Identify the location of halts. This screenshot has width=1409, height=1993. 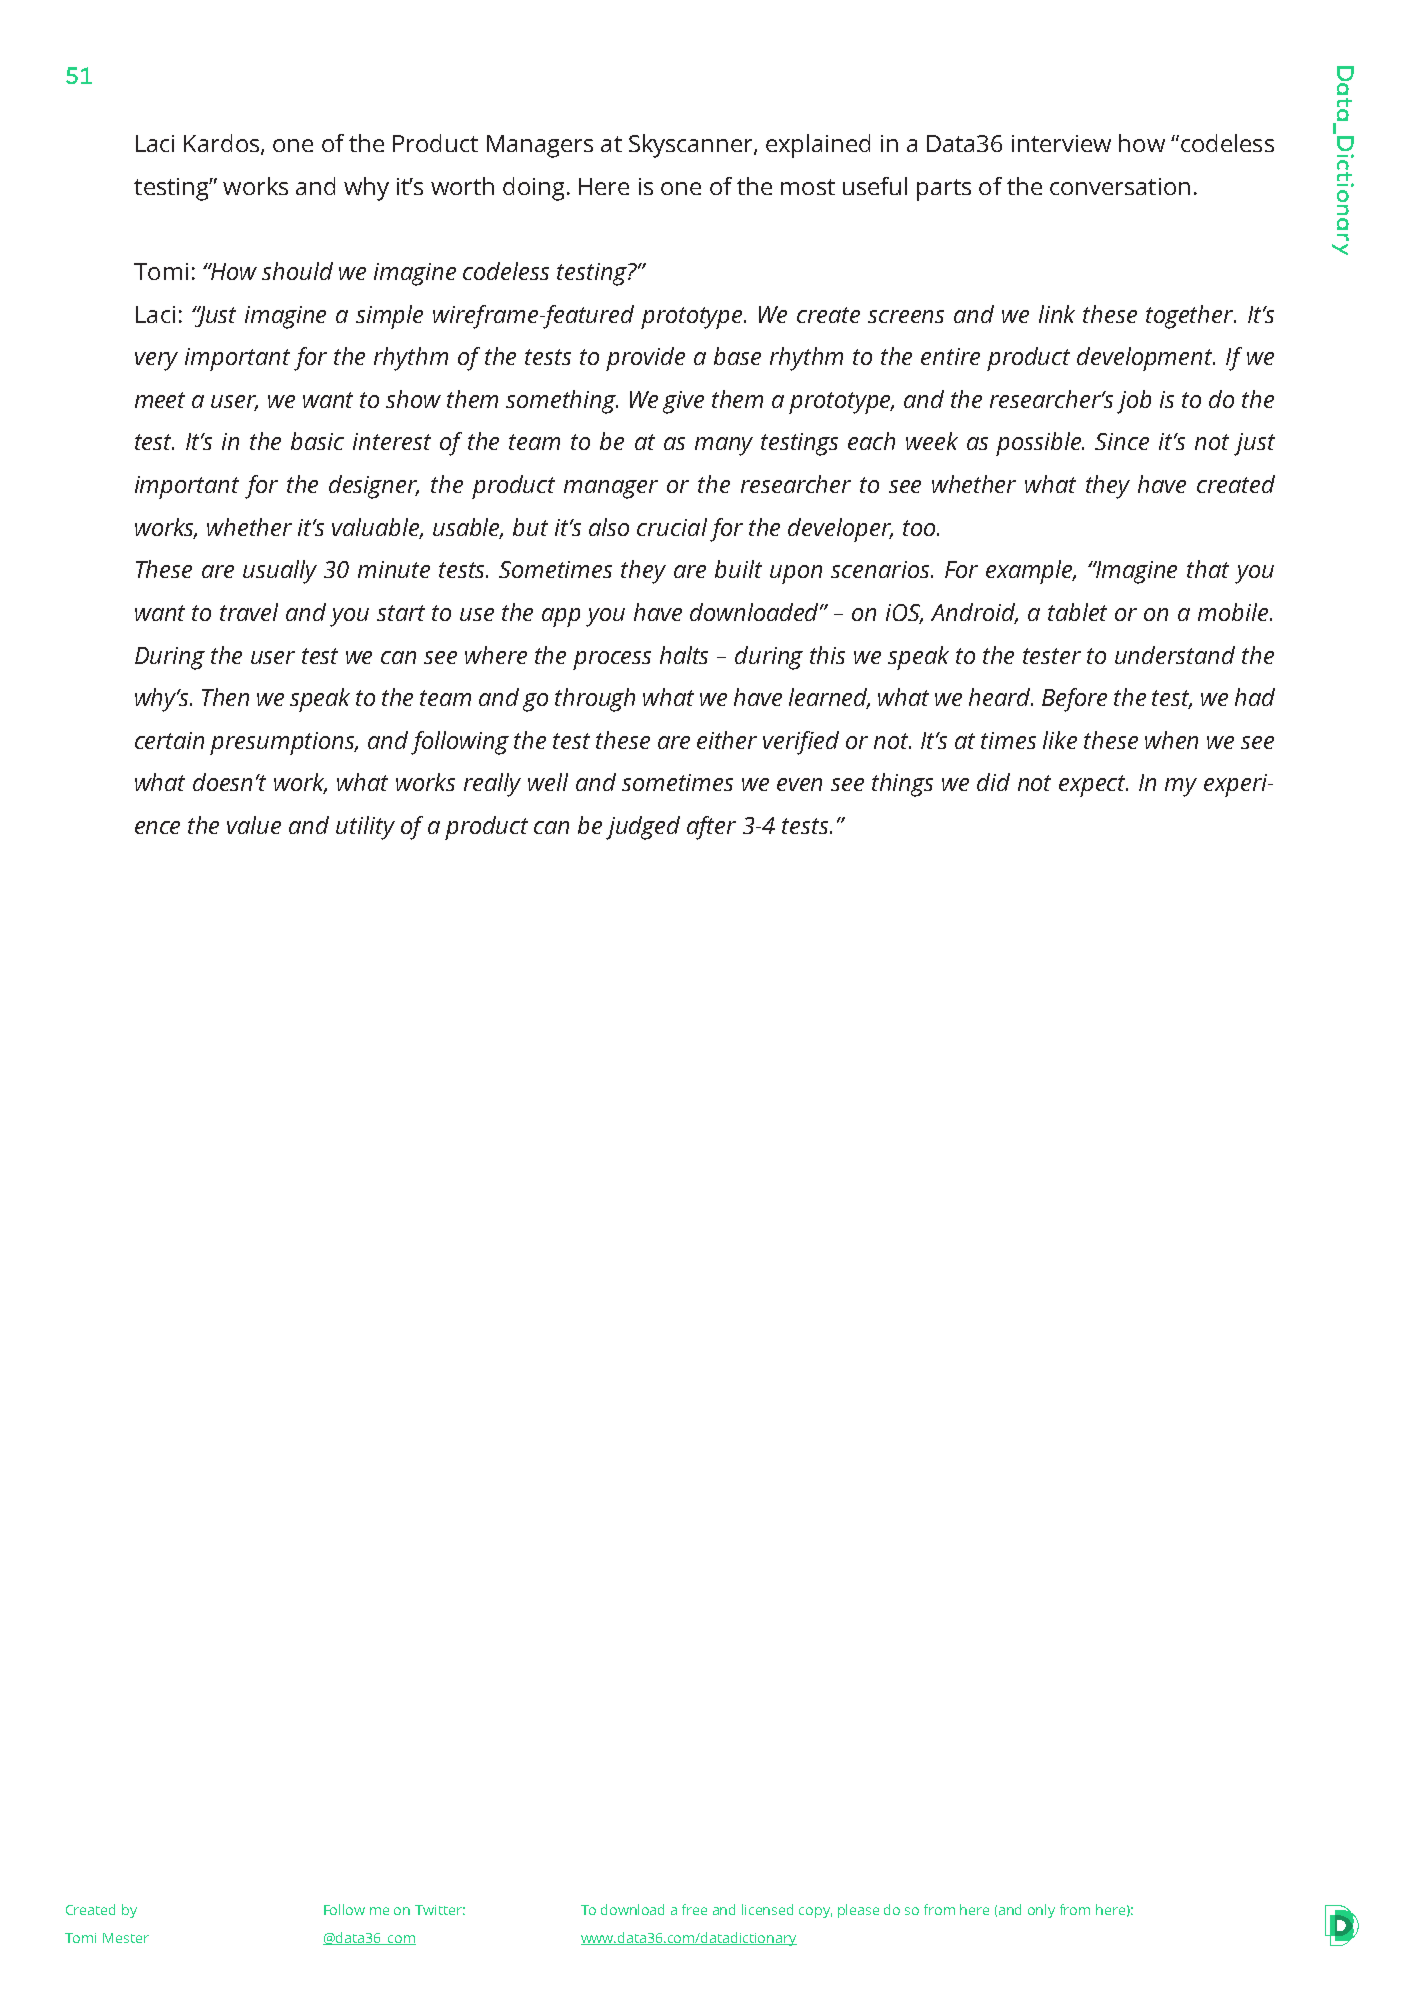
(684, 655).
